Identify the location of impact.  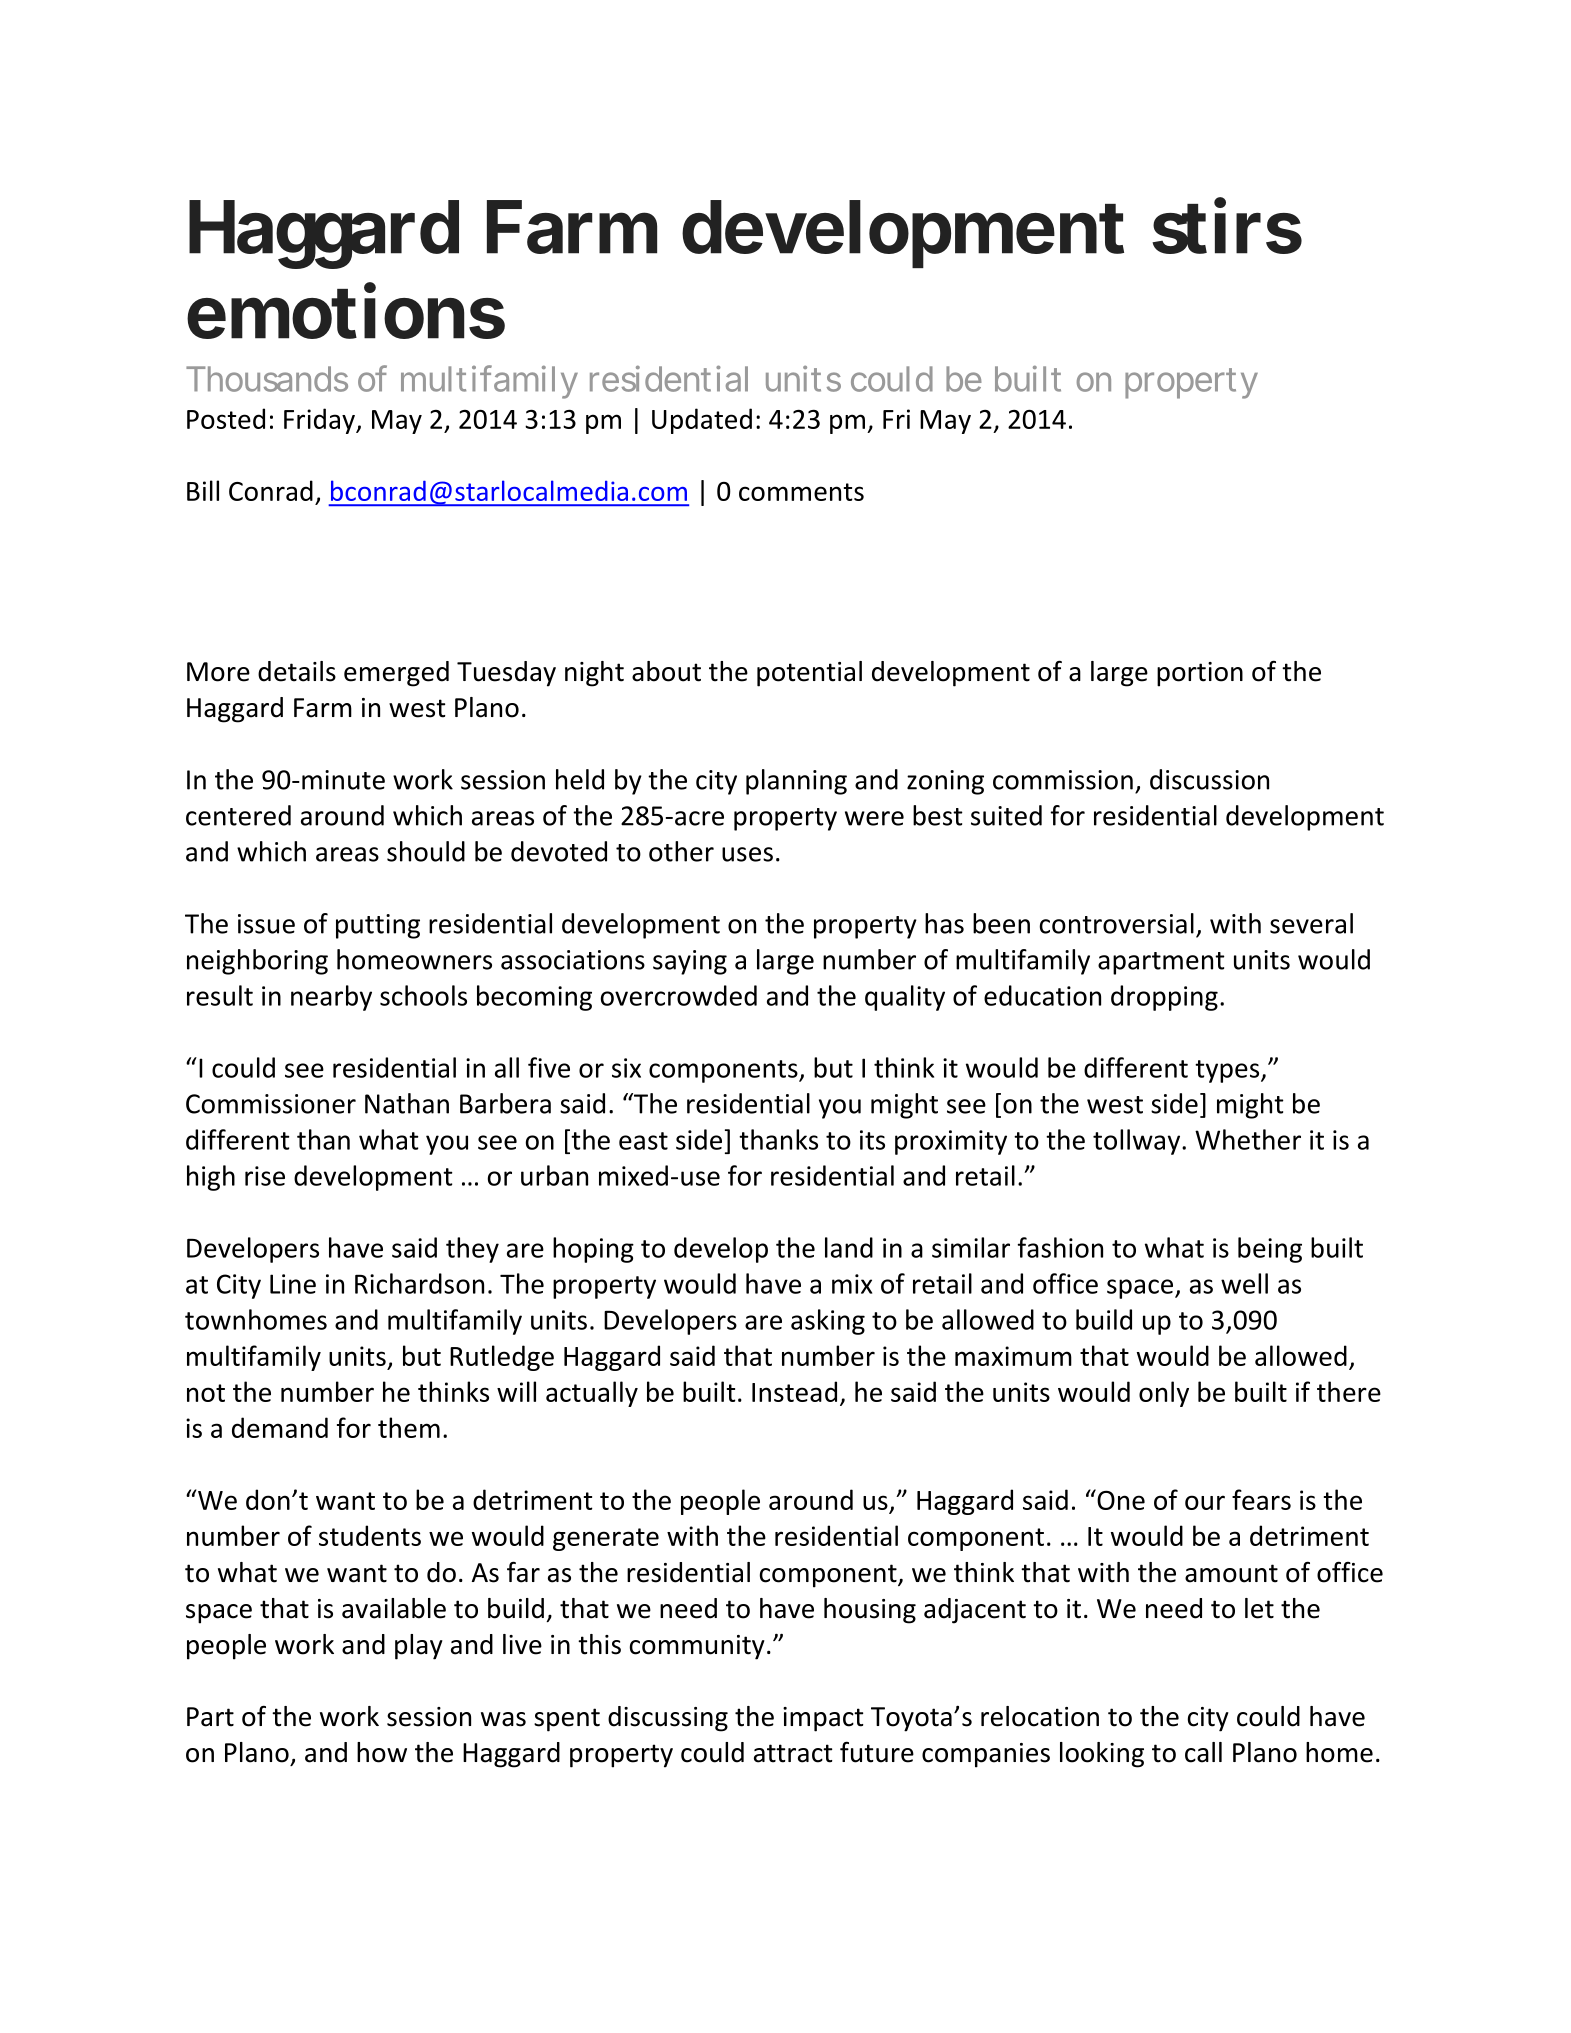
(823, 1719).
